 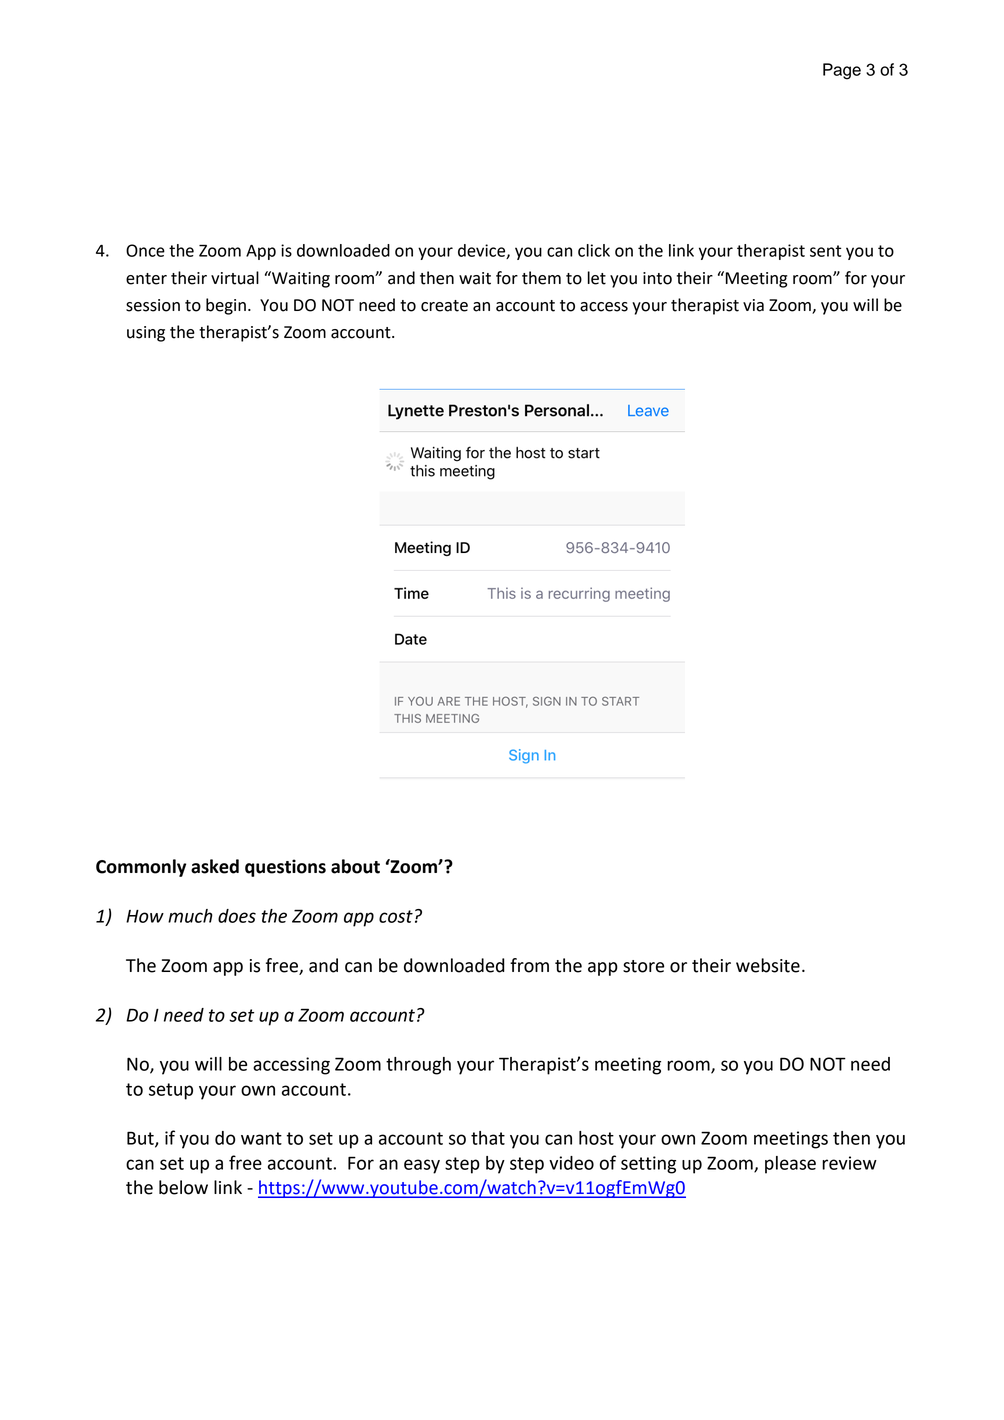 What do you see at coordinates (261, 1138) in the document?
I see `want` at bounding box center [261, 1138].
